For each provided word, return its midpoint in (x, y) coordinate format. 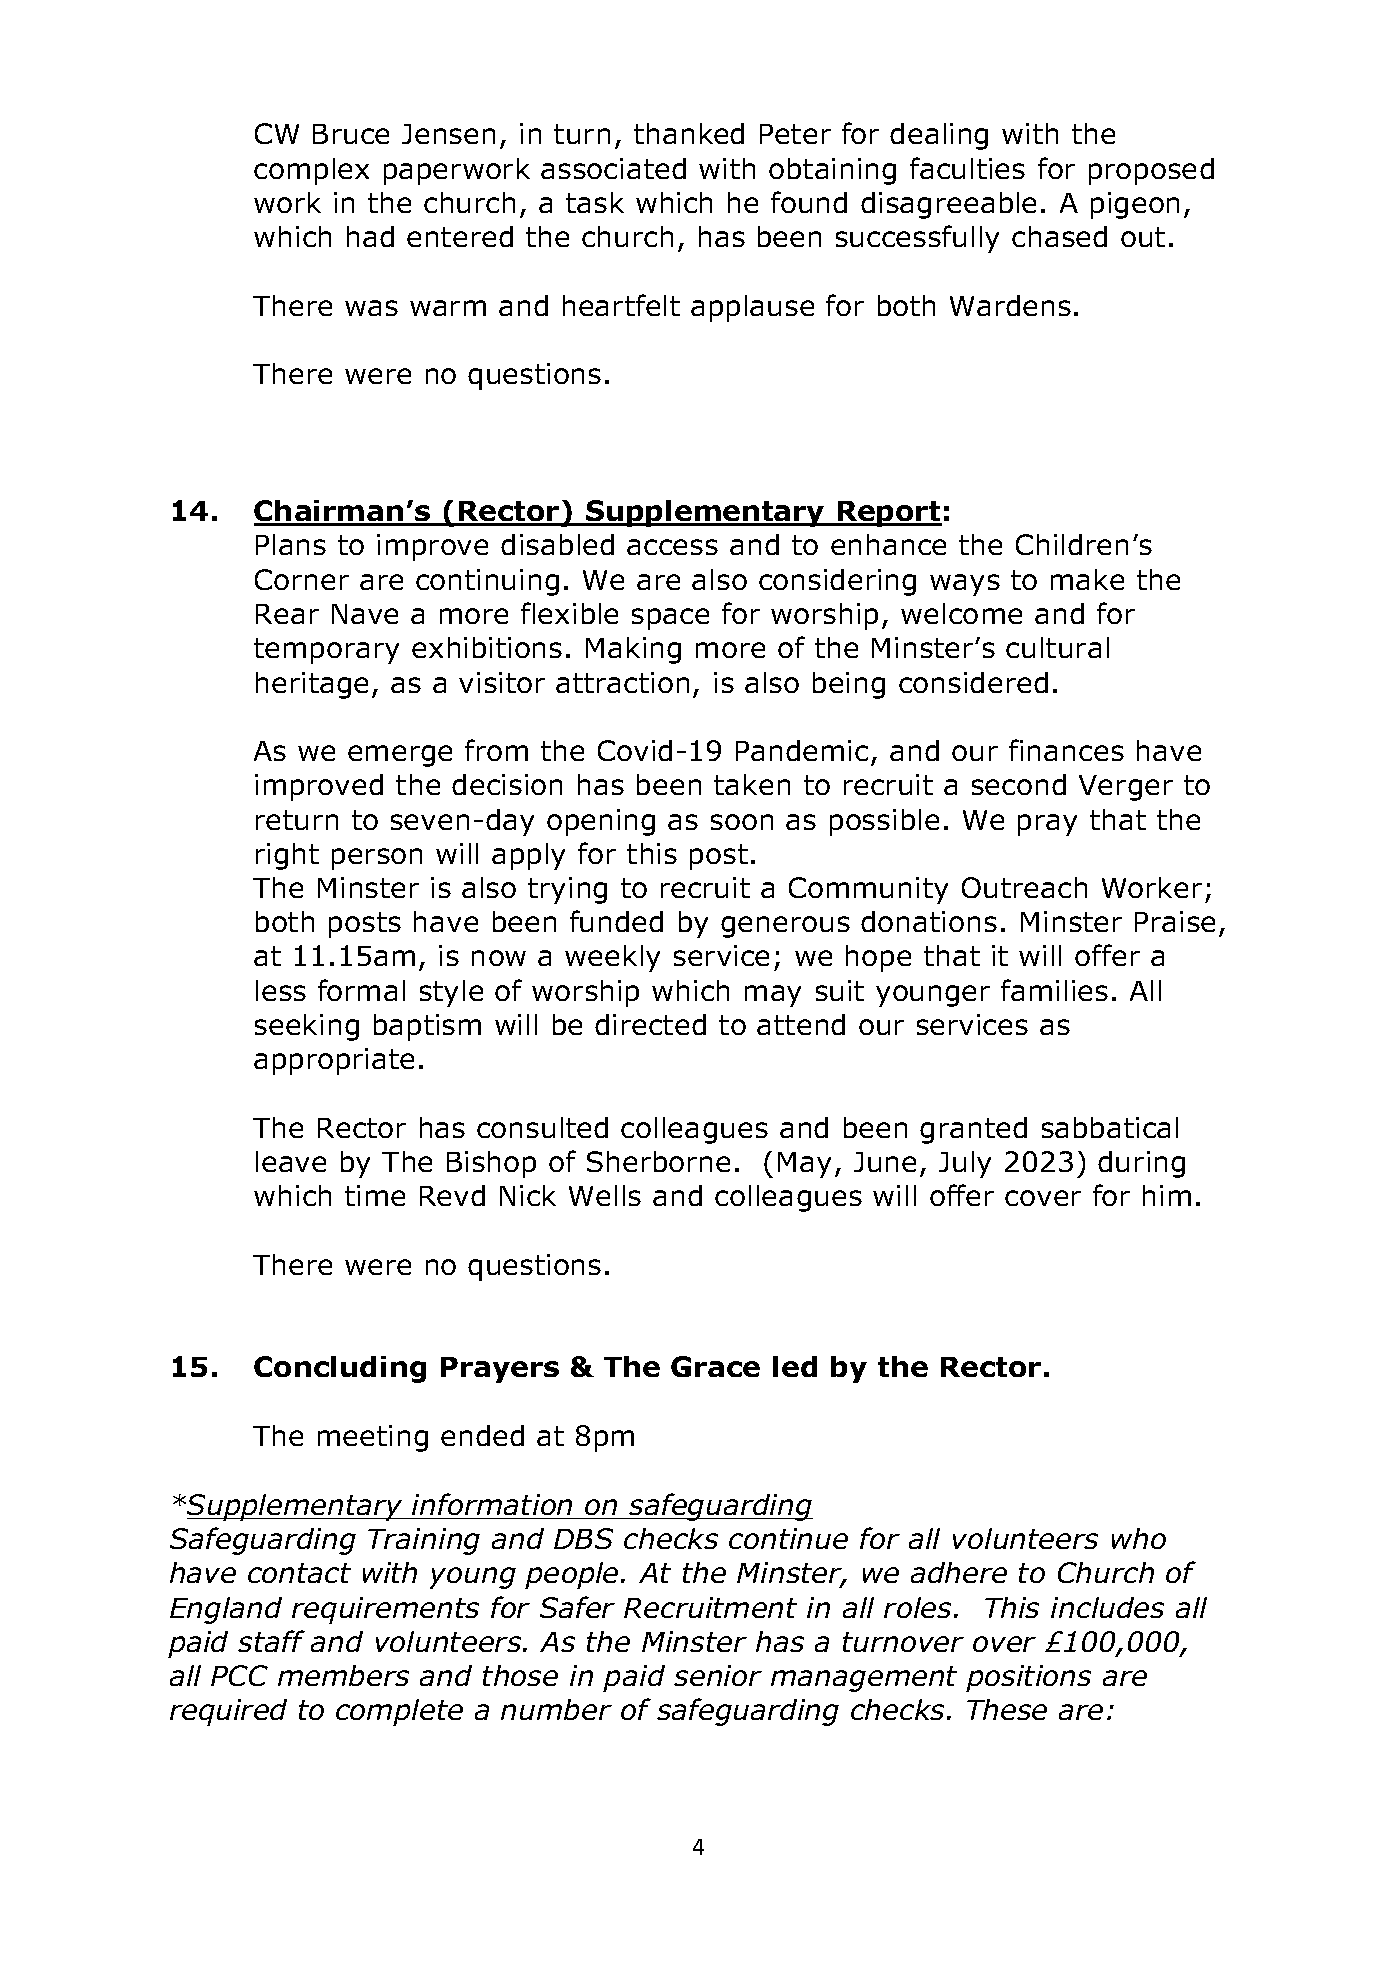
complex (311, 171)
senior (718, 1675)
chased (1059, 236)
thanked (689, 133)
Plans (291, 544)
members (343, 1675)
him (1167, 1195)
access (672, 547)
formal (361, 990)
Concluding (340, 1369)
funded (616, 921)
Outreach (1024, 887)
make (1087, 579)
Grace (715, 1366)
